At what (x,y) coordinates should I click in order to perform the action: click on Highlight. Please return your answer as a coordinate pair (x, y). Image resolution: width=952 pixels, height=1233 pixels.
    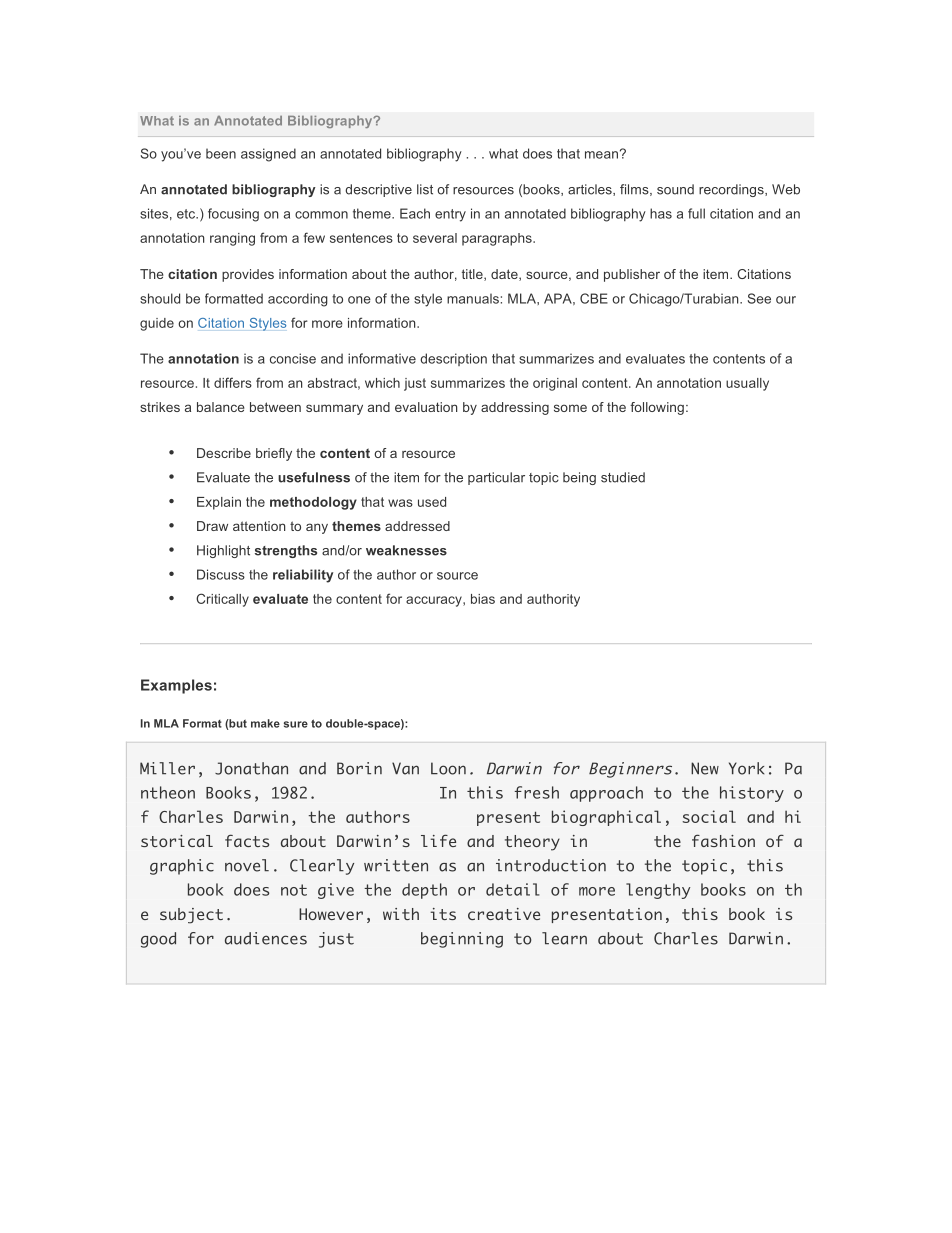
    Looking at the image, I should click on (223, 551).
